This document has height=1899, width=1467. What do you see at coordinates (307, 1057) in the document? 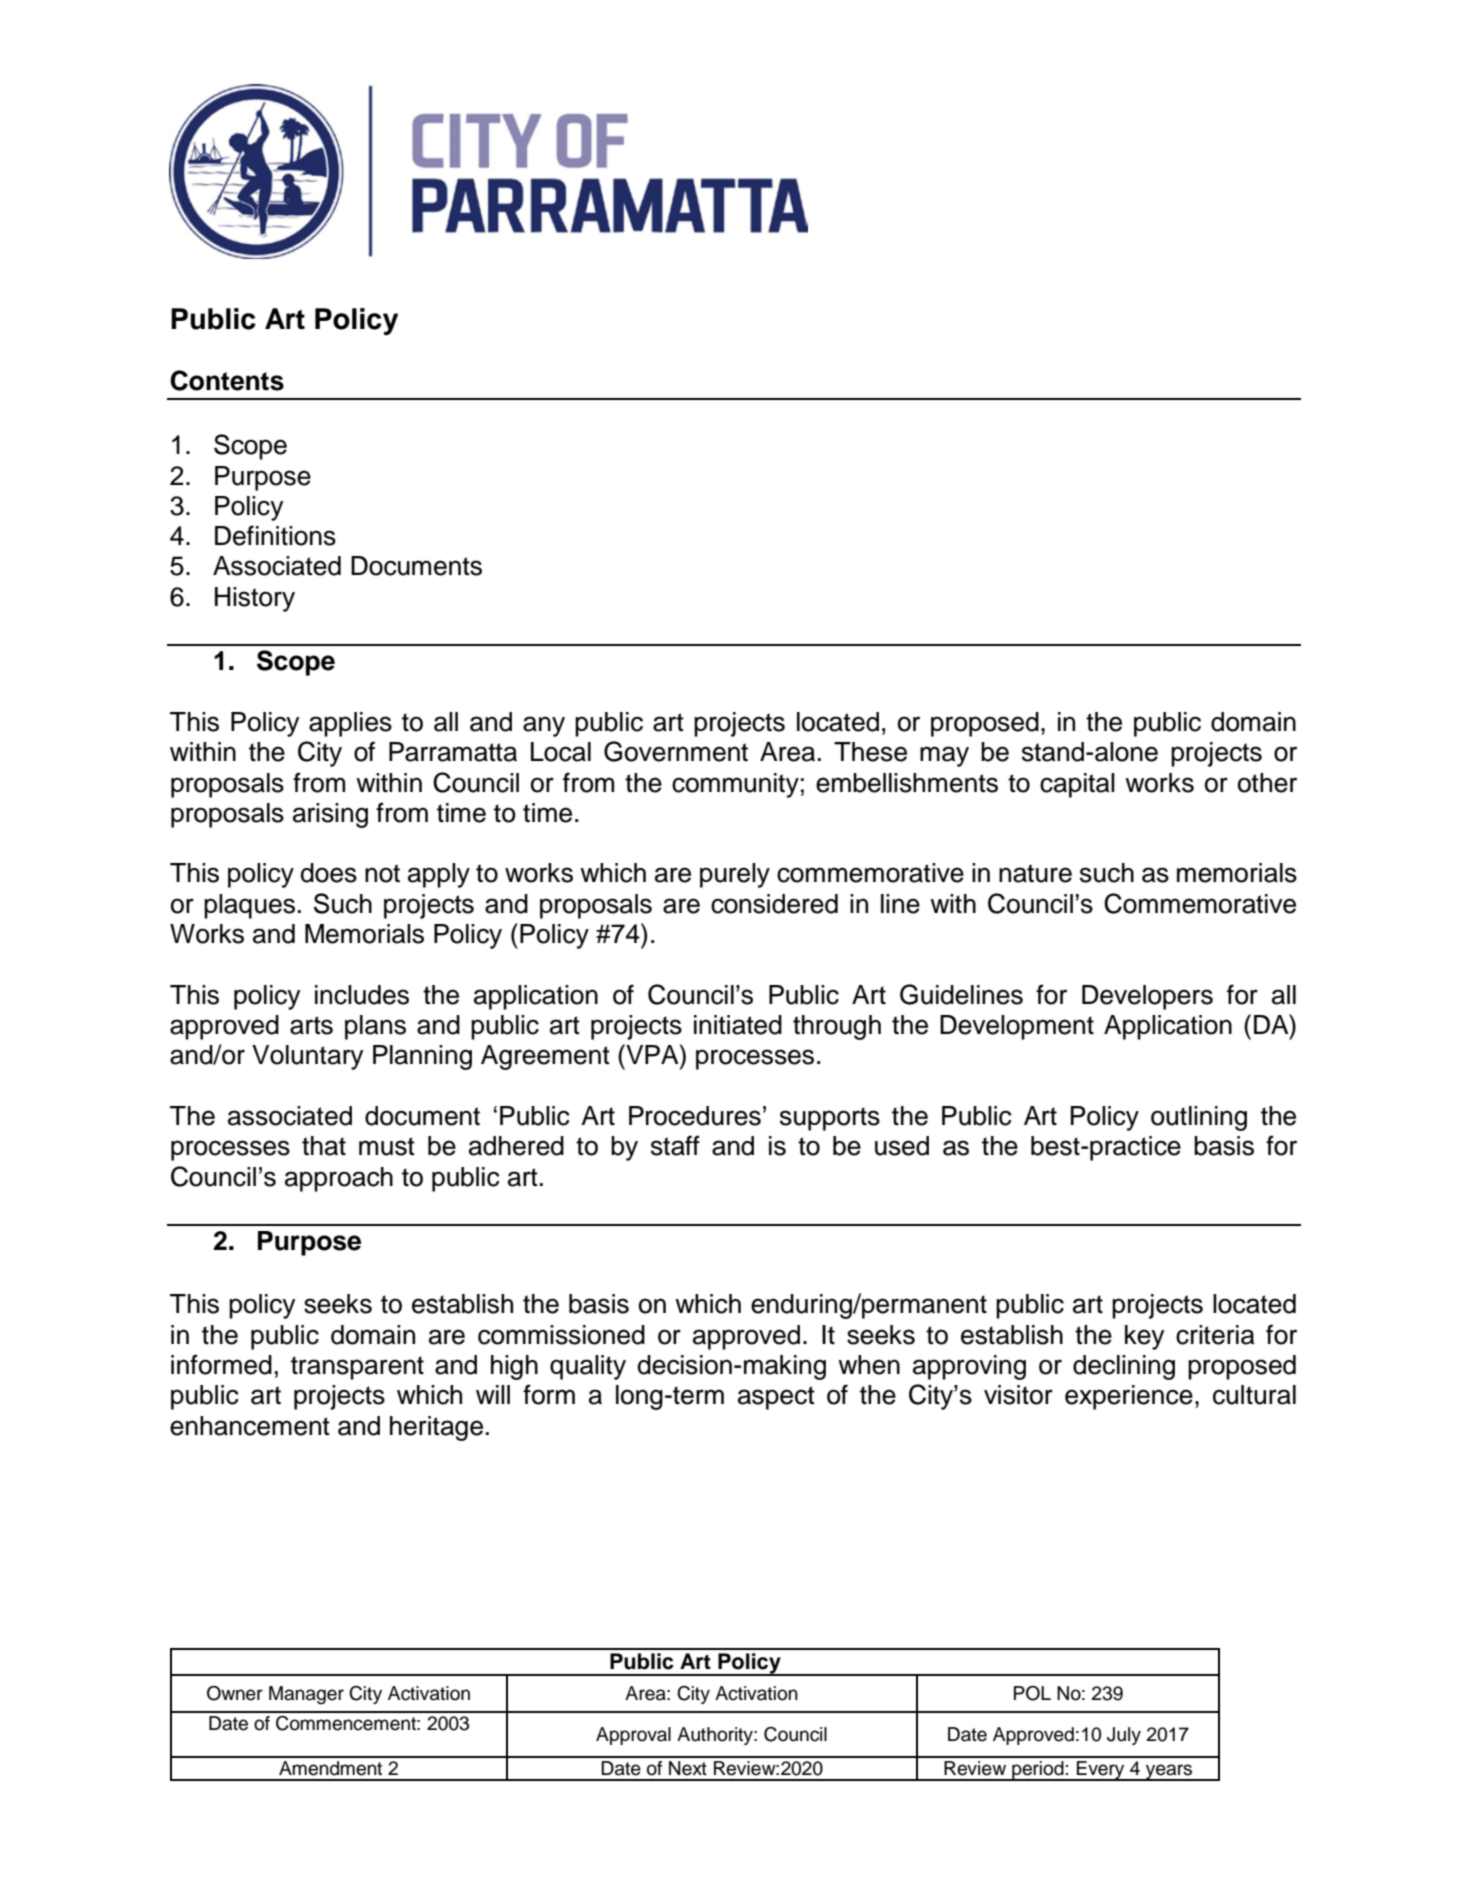
I see `Voluntary` at bounding box center [307, 1057].
